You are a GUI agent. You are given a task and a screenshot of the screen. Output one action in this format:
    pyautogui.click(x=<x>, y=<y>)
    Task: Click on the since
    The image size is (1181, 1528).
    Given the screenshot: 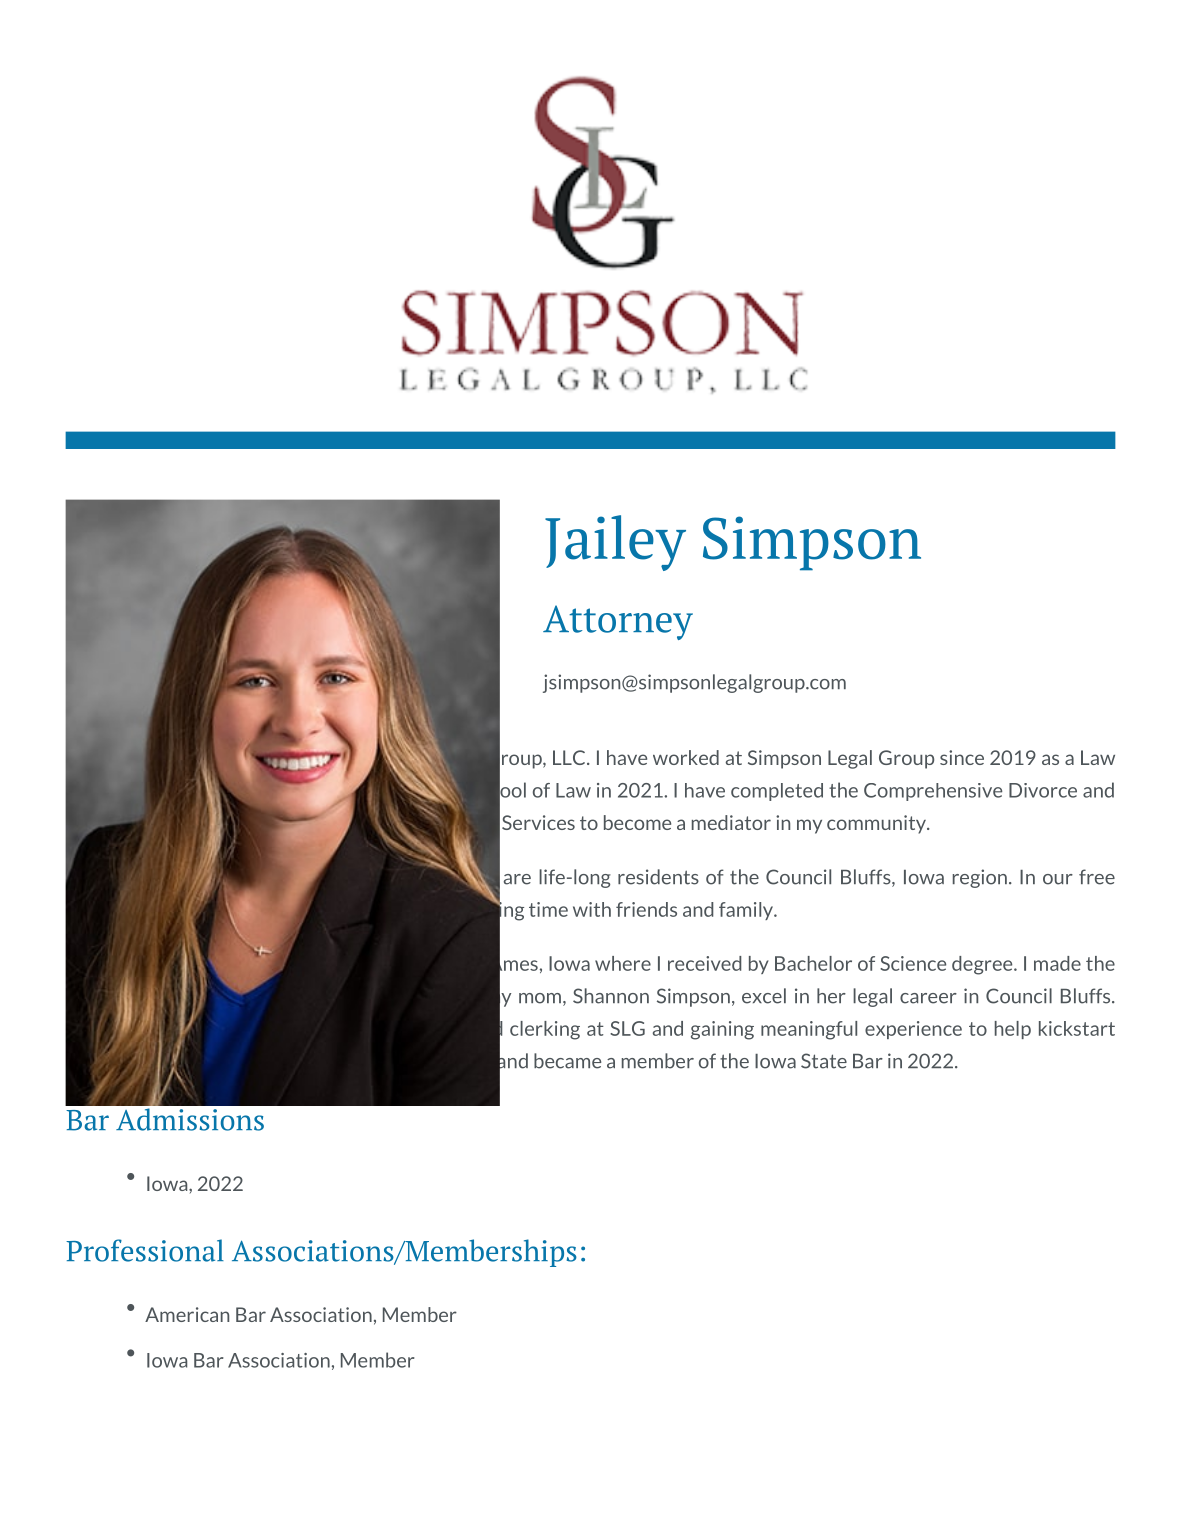 What is the action you would take?
    pyautogui.click(x=962, y=757)
